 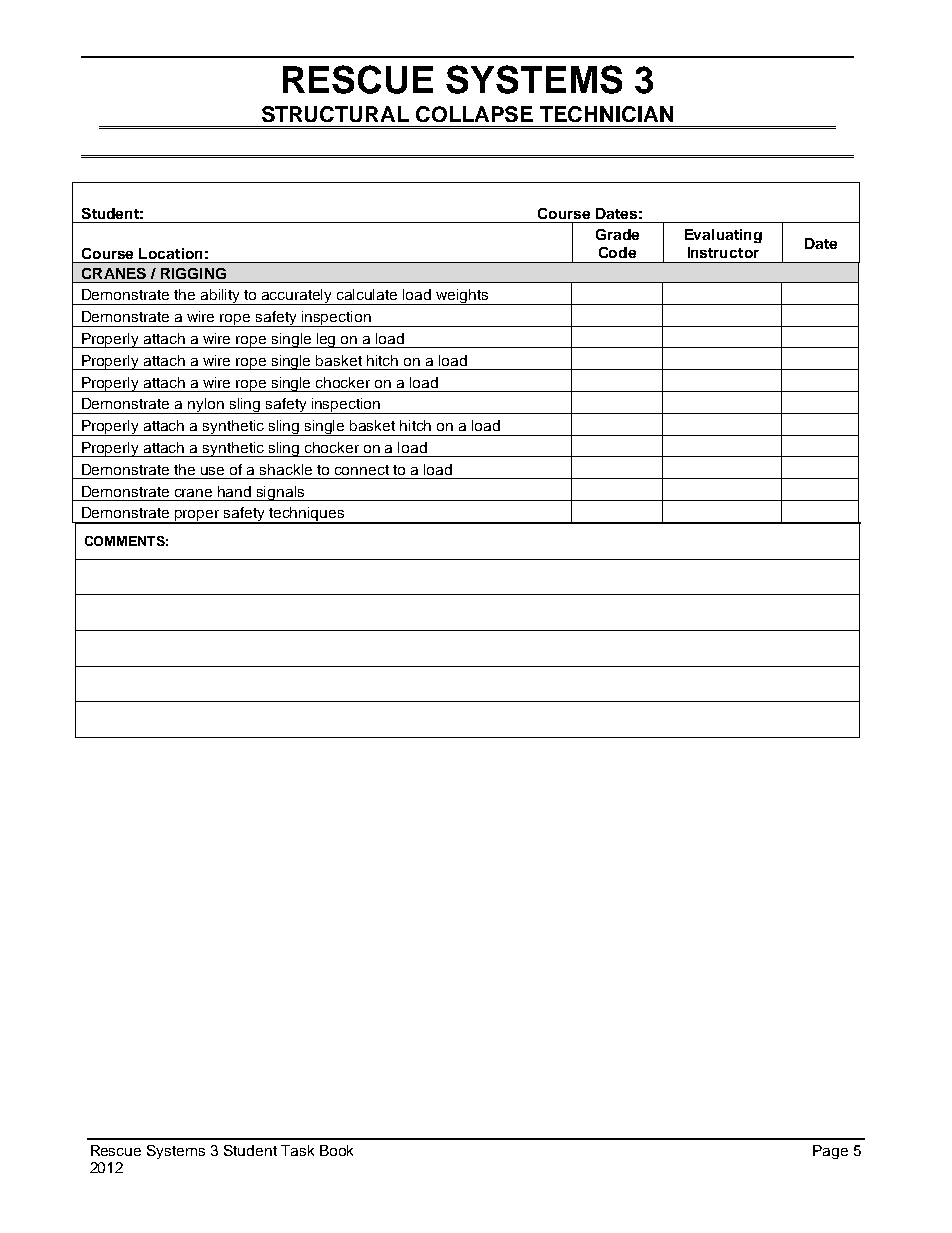 I want to click on COLLAPSE, so click(x=474, y=114).
